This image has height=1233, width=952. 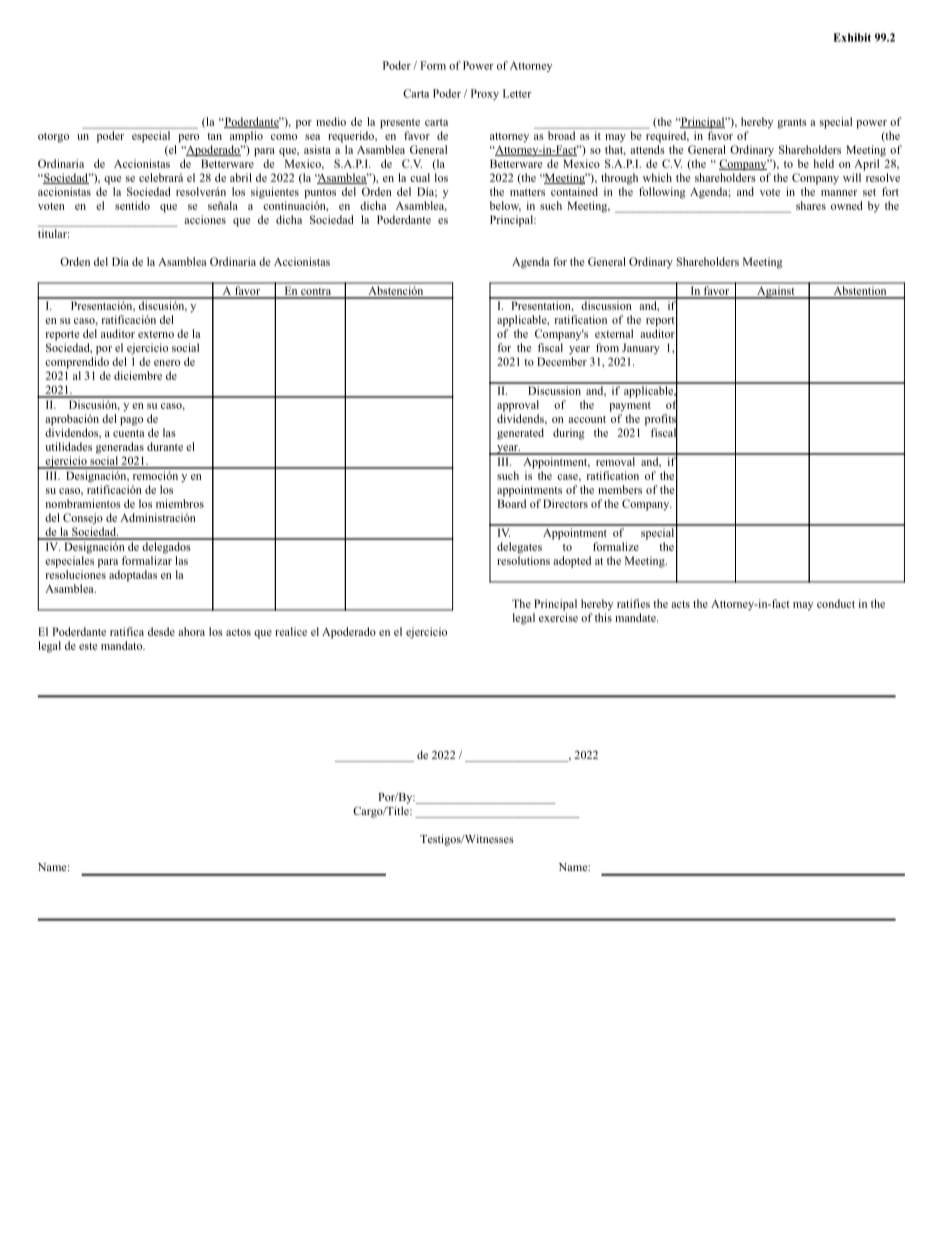 I want to click on Proxy, so click(x=485, y=94).
